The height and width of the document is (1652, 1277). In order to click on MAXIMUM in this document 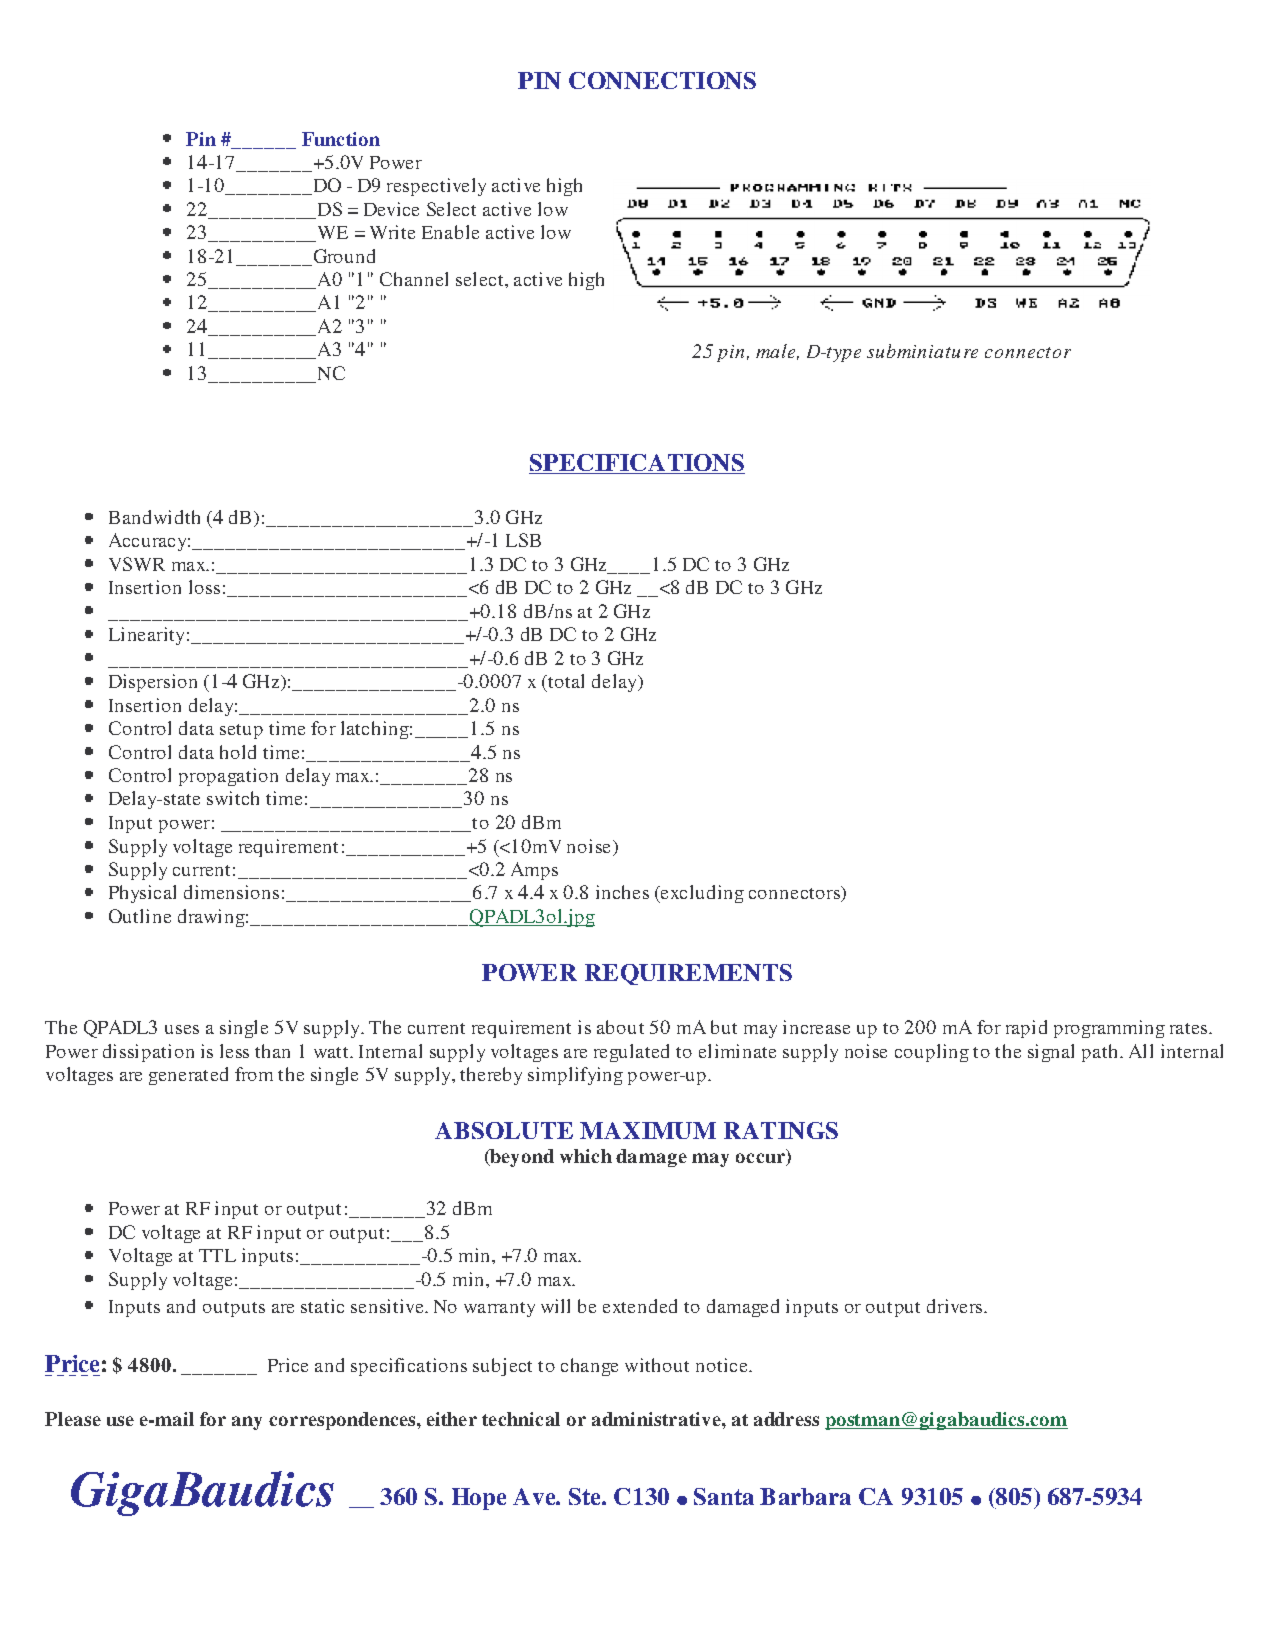, I will do `click(648, 1130)`.
